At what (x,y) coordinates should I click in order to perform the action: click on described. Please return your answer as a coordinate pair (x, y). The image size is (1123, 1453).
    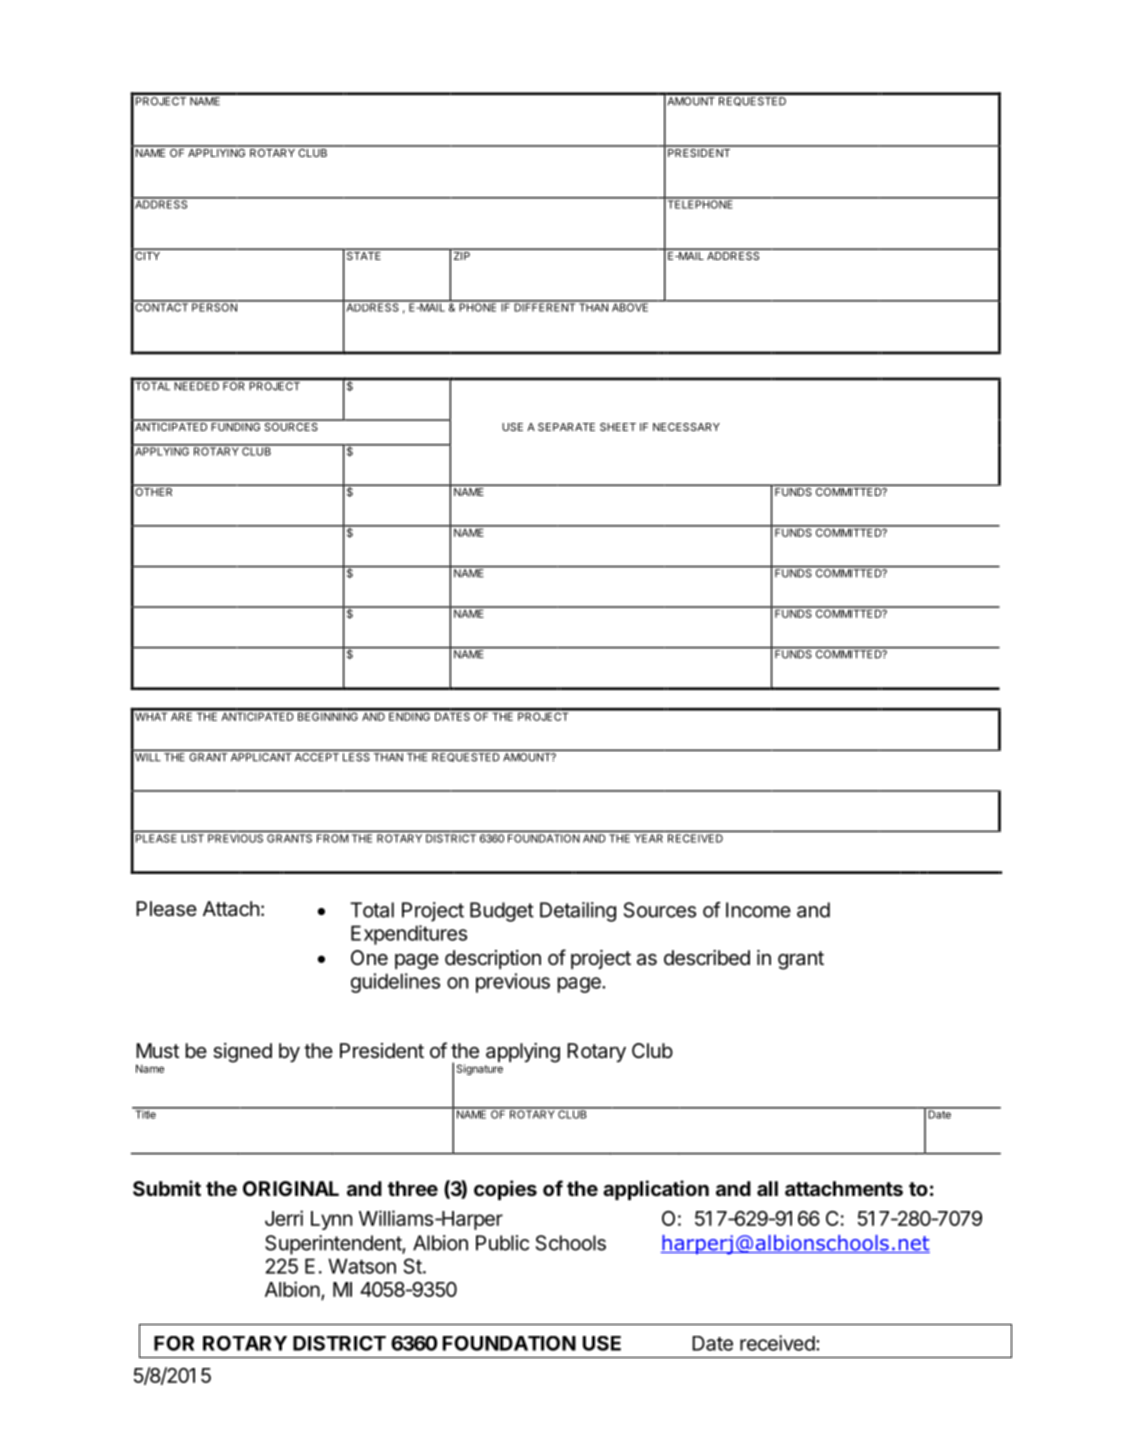
    Looking at the image, I should click on (707, 958).
